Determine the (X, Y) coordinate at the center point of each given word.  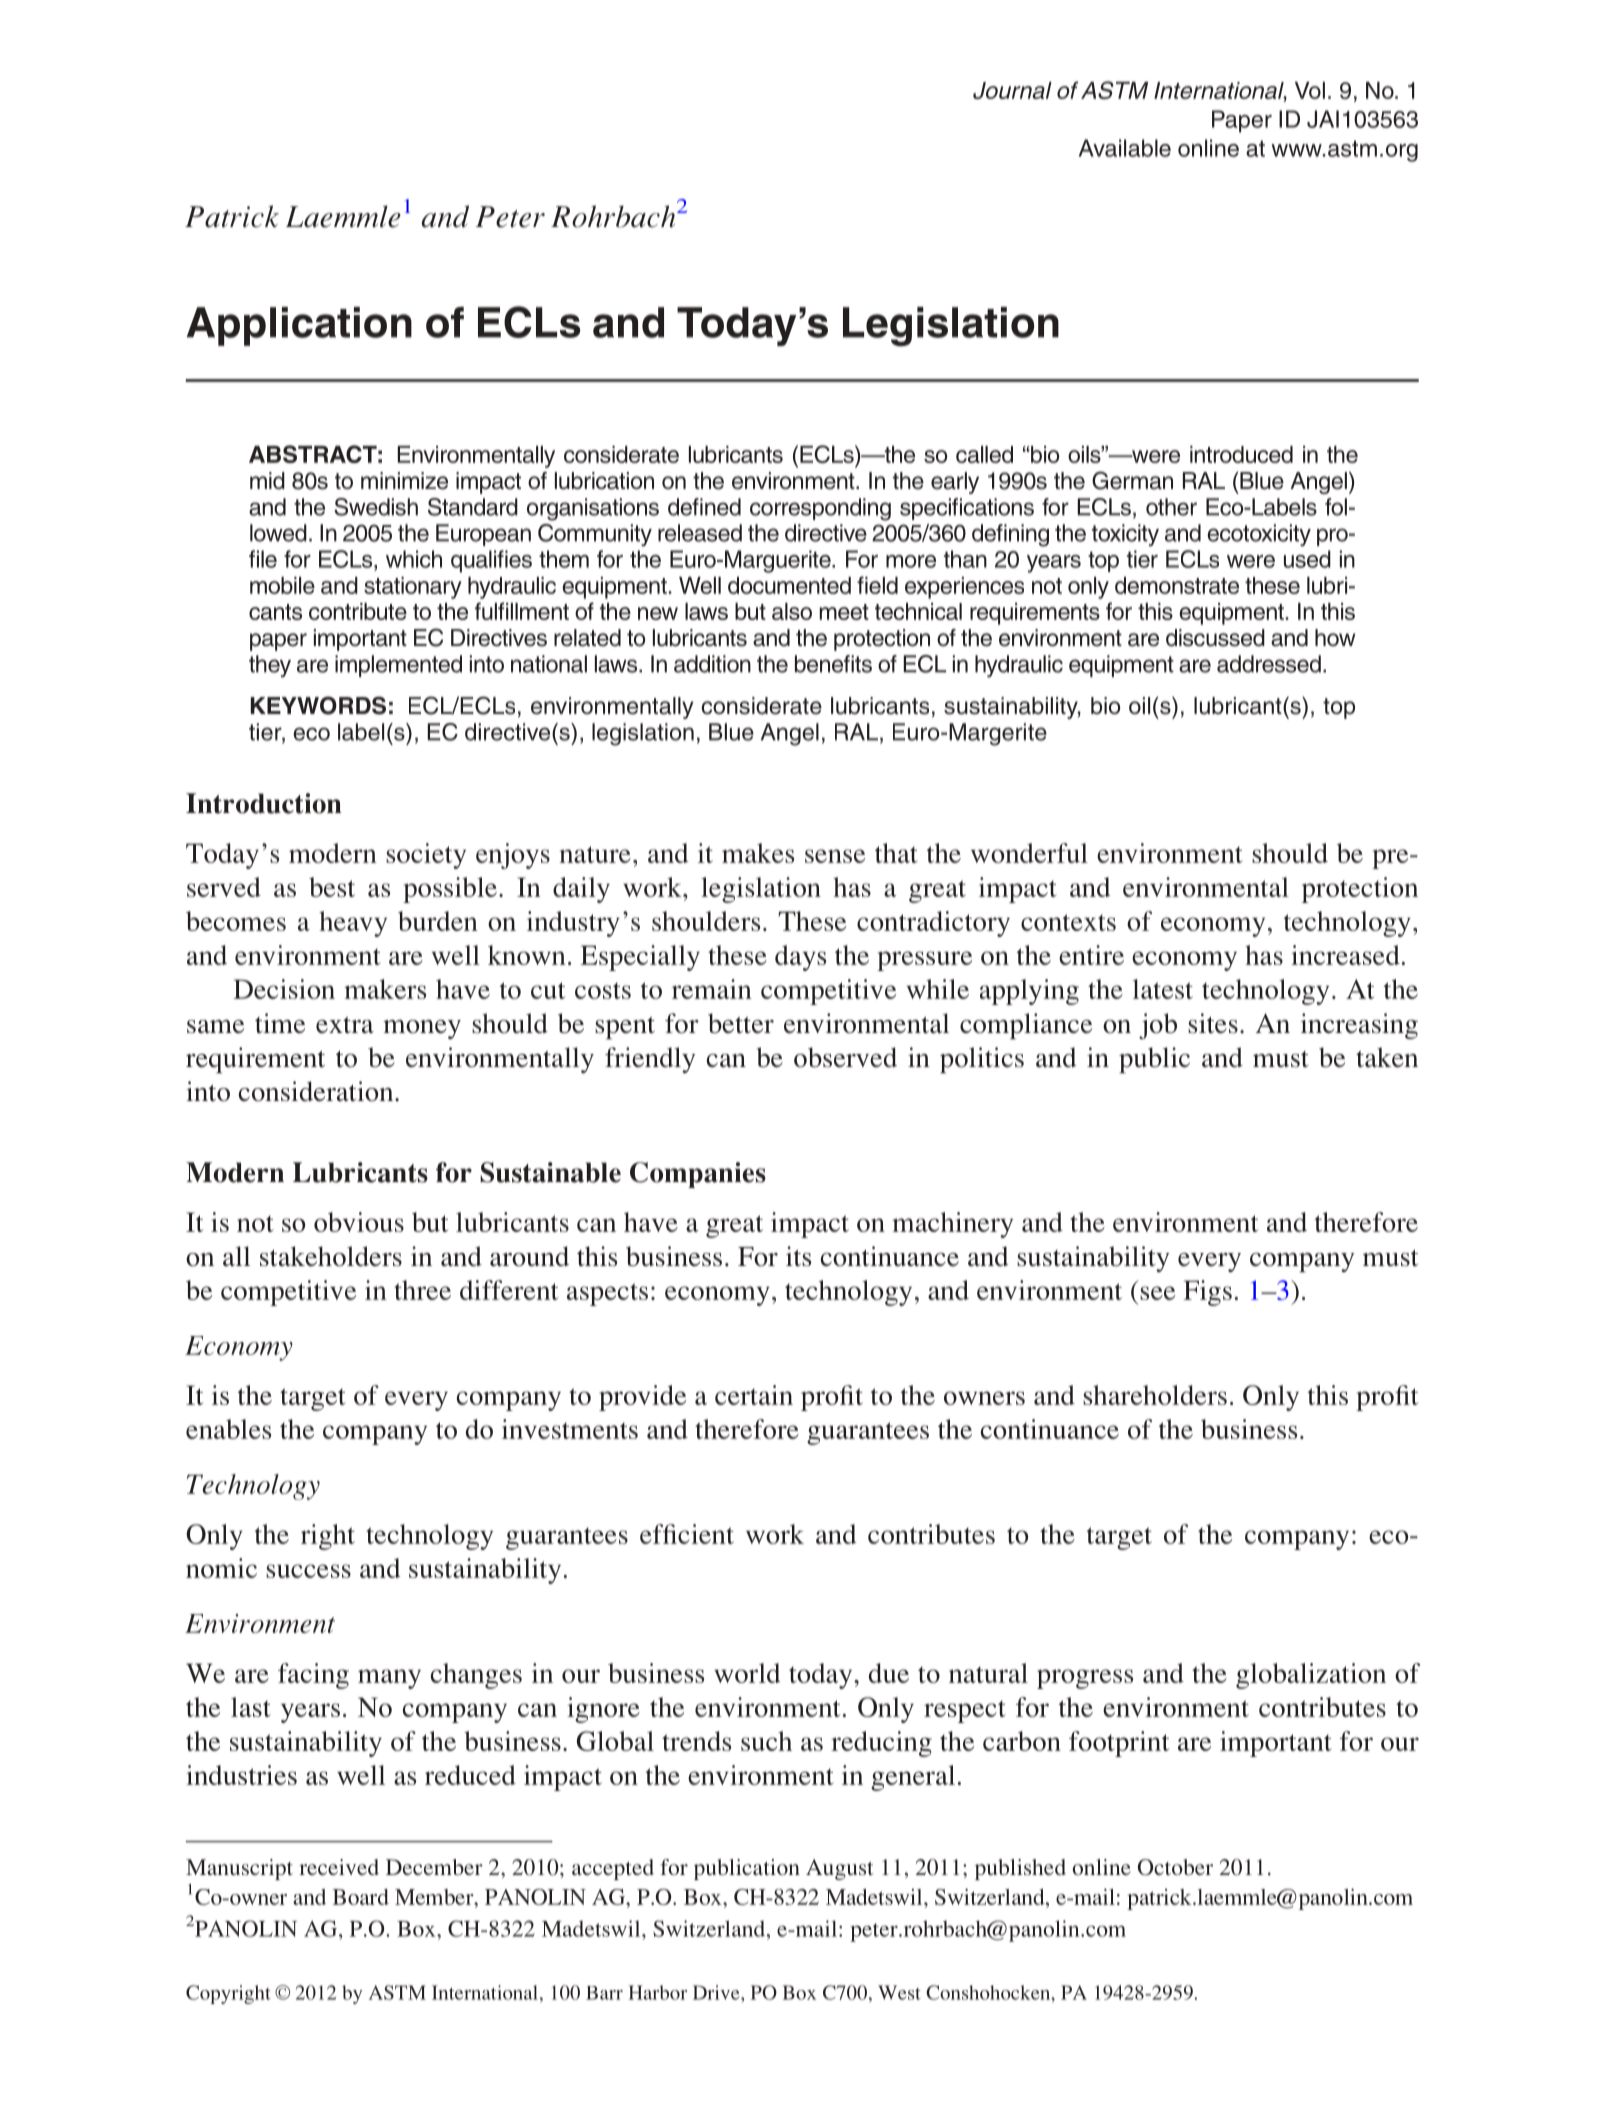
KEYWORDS (318, 705)
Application (299, 326)
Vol (1310, 90)
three (422, 1290)
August (840, 1869)
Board (360, 1897)
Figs (1207, 1293)
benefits (833, 664)
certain (754, 1395)
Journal (1012, 90)
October (1175, 1867)
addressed (1269, 664)
